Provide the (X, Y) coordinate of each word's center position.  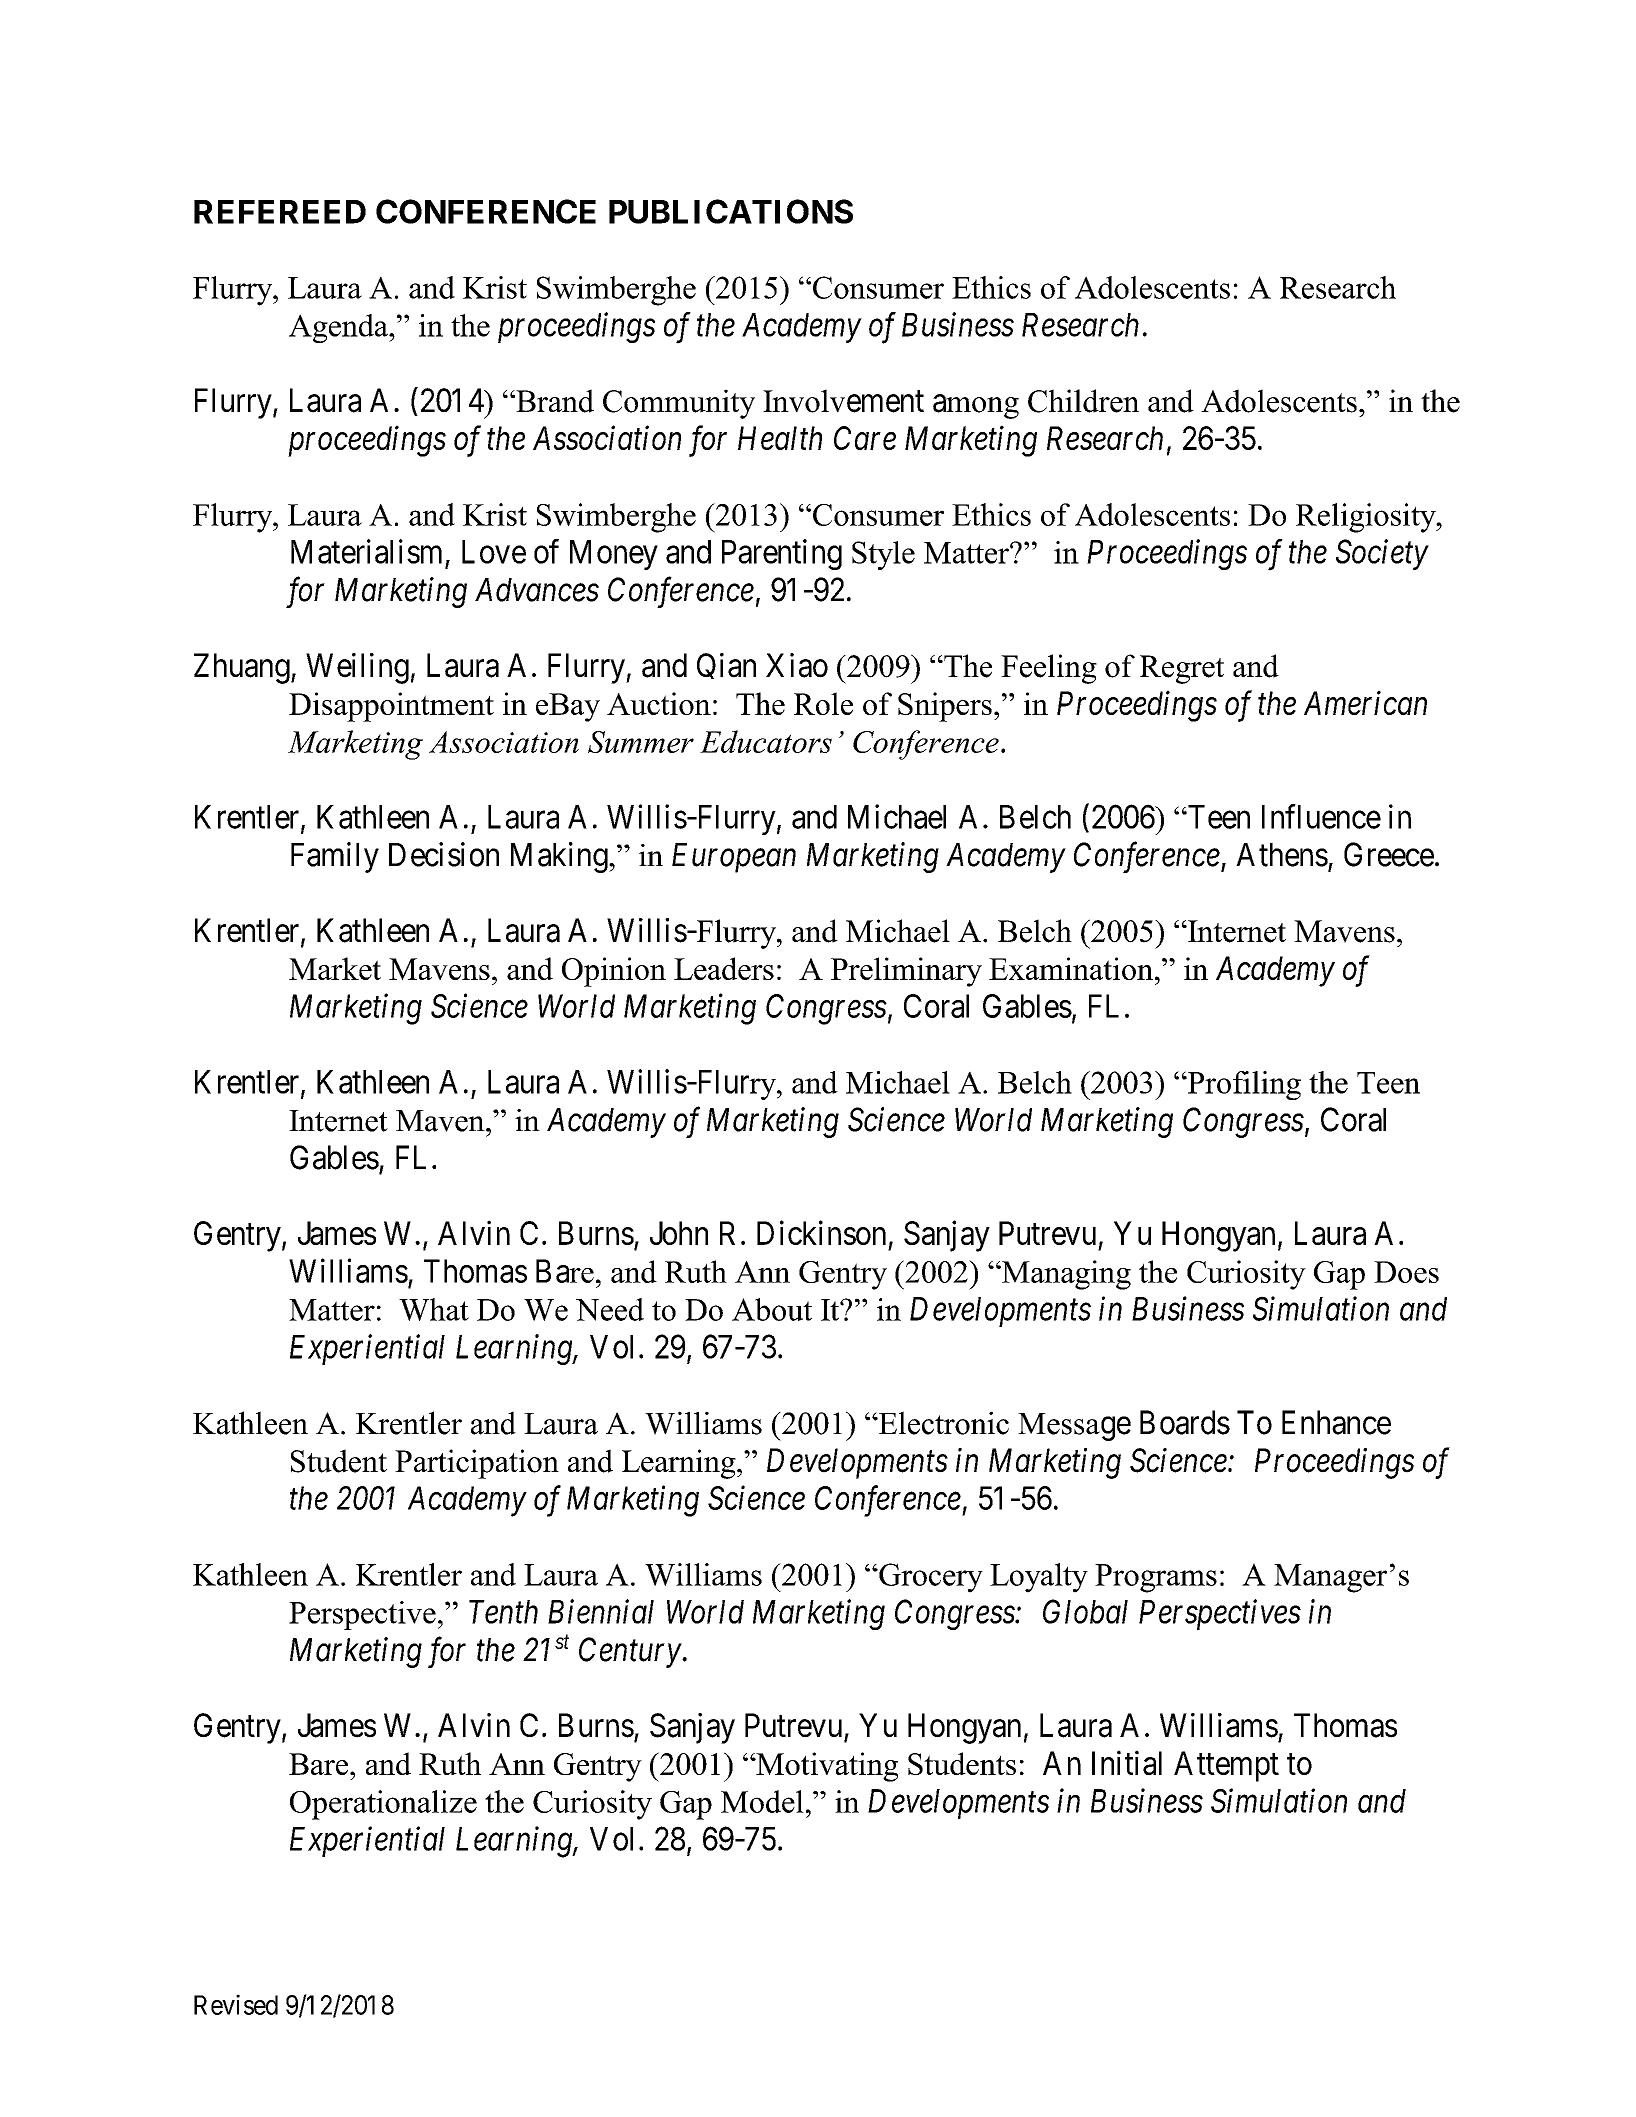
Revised (236, 2004)
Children (1083, 401)
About (772, 1309)
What (434, 1309)
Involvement (843, 401)
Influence (1321, 816)
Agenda (339, 328)
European (734, 858)
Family (335, 857)
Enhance (1336, 1422)
